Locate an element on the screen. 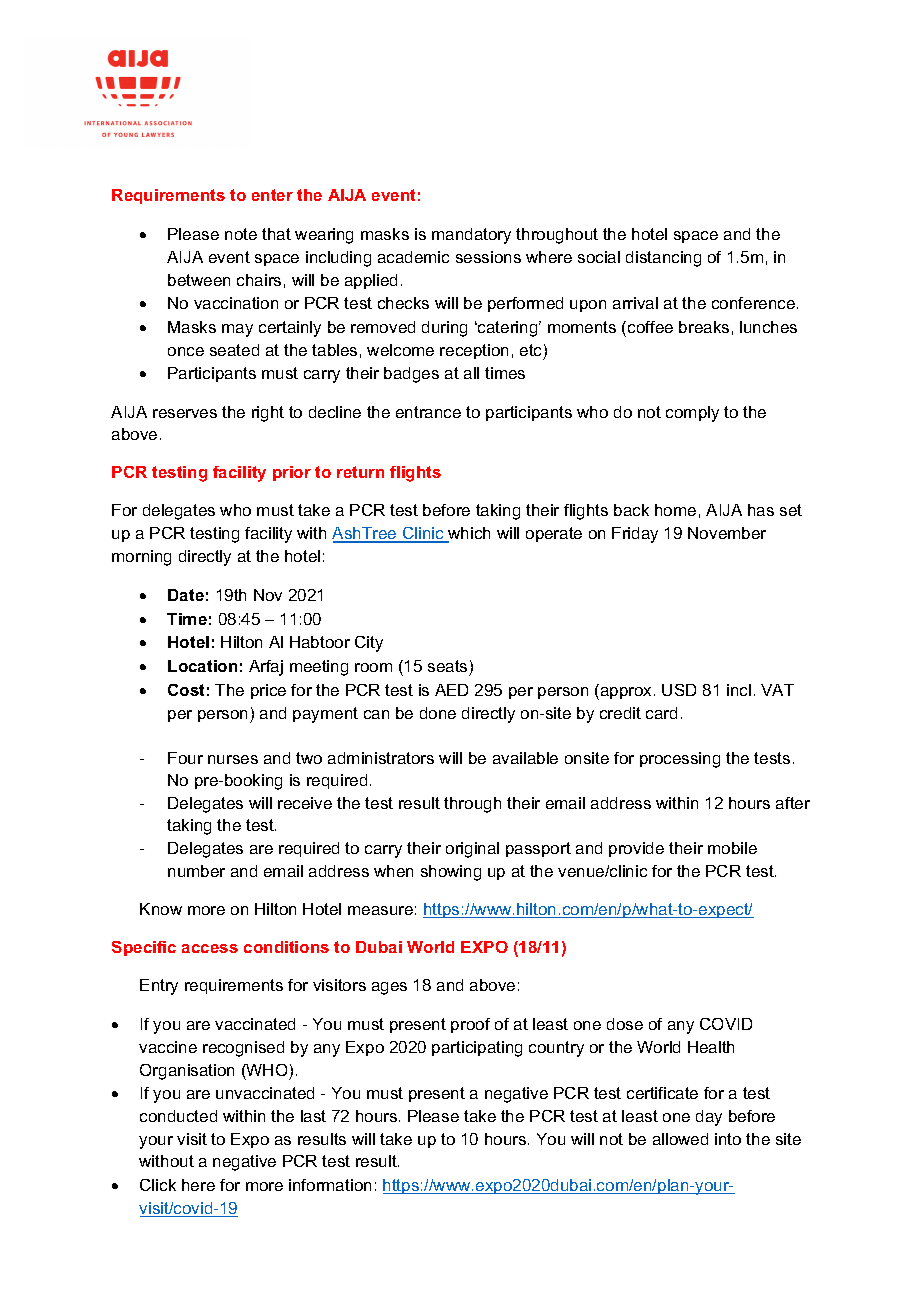 This screenshot has width=924, height=1308. Location is located at coordinates (202, 666).
